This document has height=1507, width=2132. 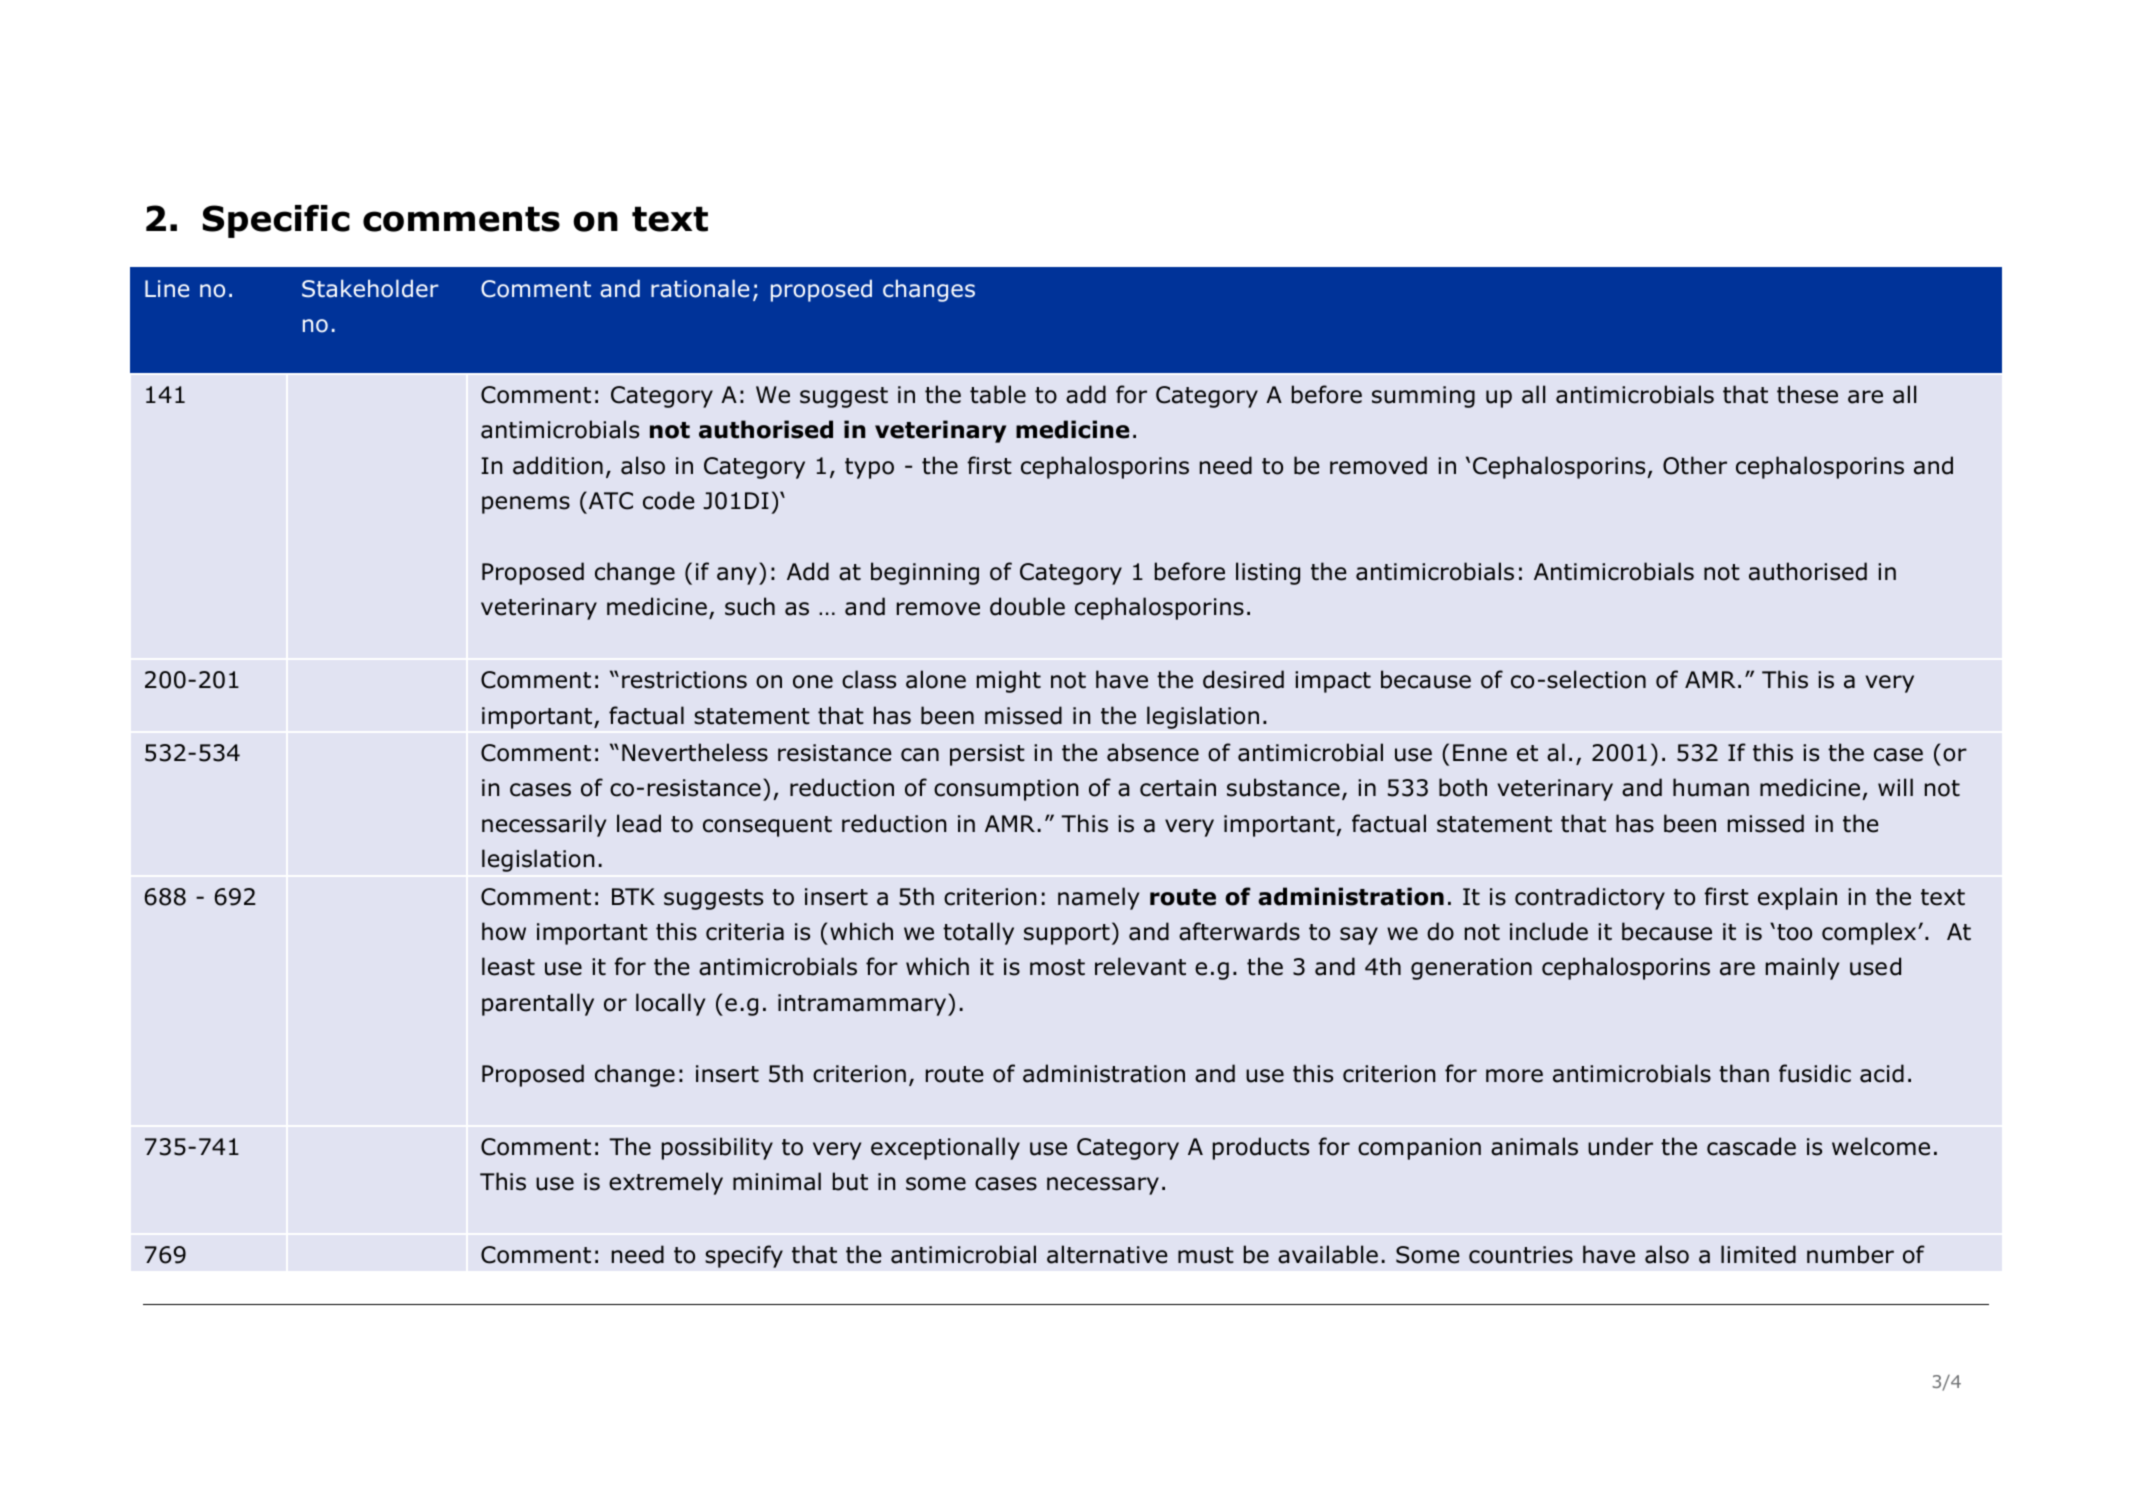 What do you see at coordinates (695, 752) in the document?
I see `Nevertheless` at bounding box center [695, 752].
